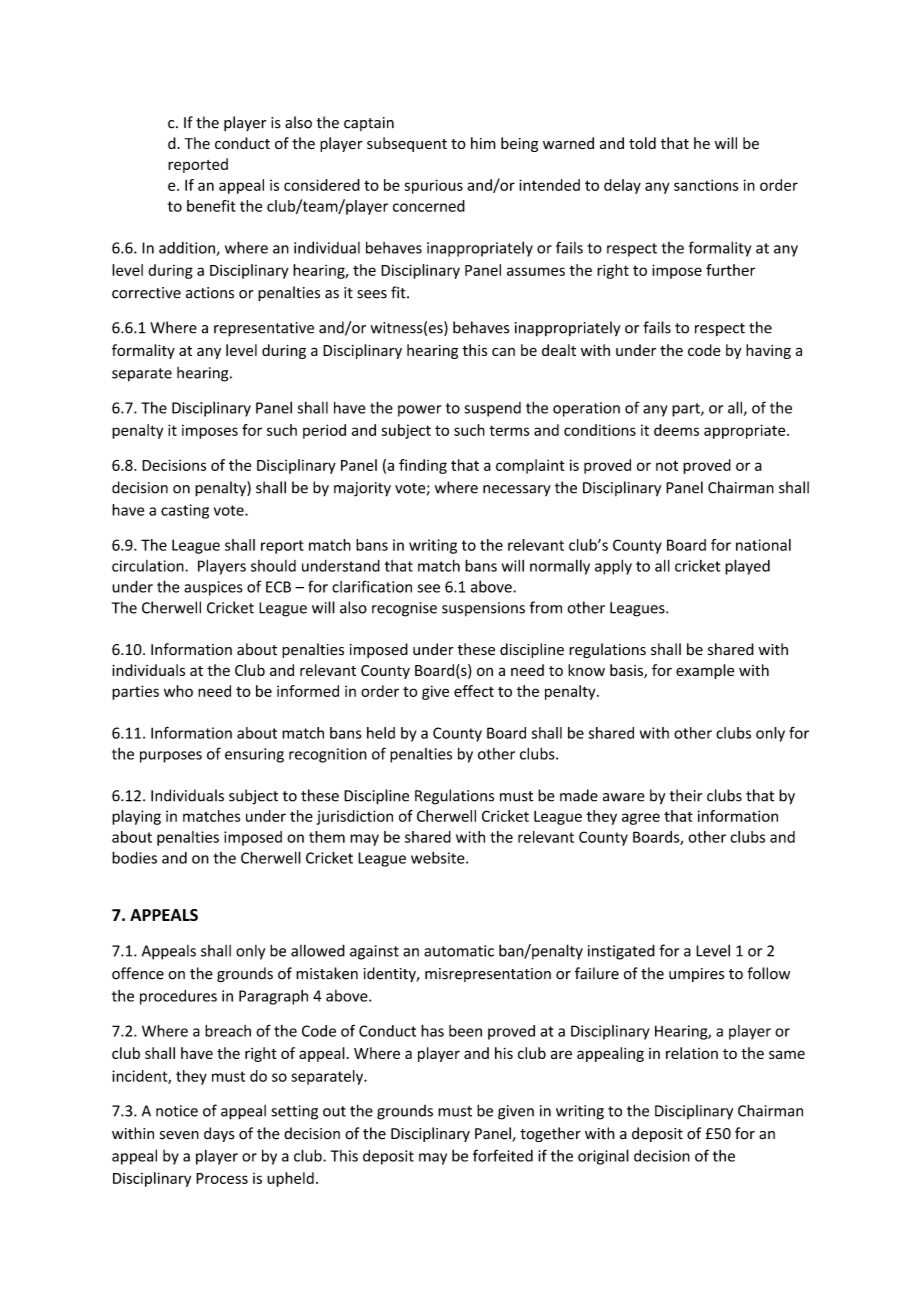 The height and width of the image is (1308, 924). Describe the element at coordinates (706, 185) in the image. I see `sanctions` at that location.
